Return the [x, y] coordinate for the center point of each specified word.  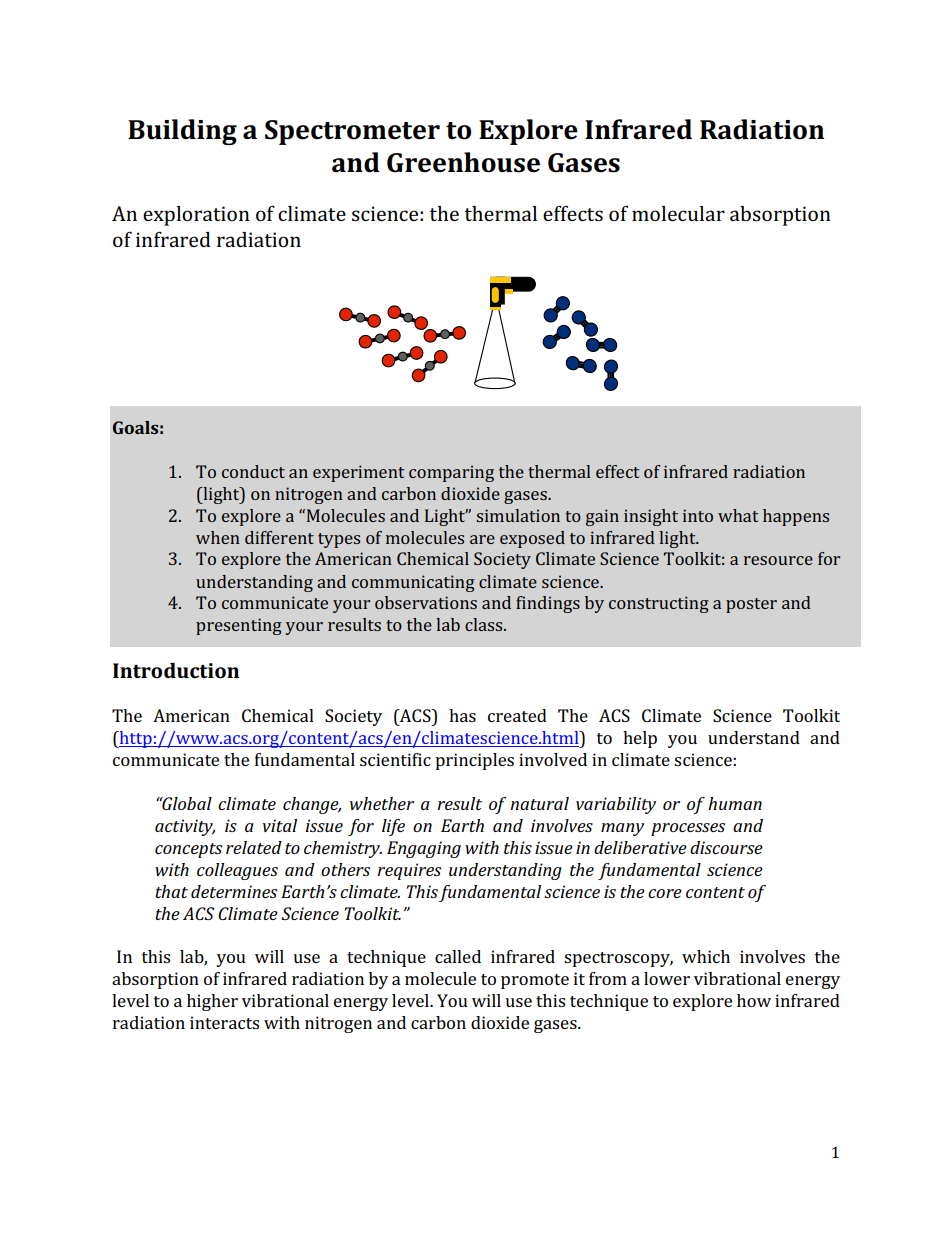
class [485, 624]
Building [182, 132]
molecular [678, 213]
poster [751, 605]
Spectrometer [352, 132]
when [218, 537]
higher [212, 1002]
